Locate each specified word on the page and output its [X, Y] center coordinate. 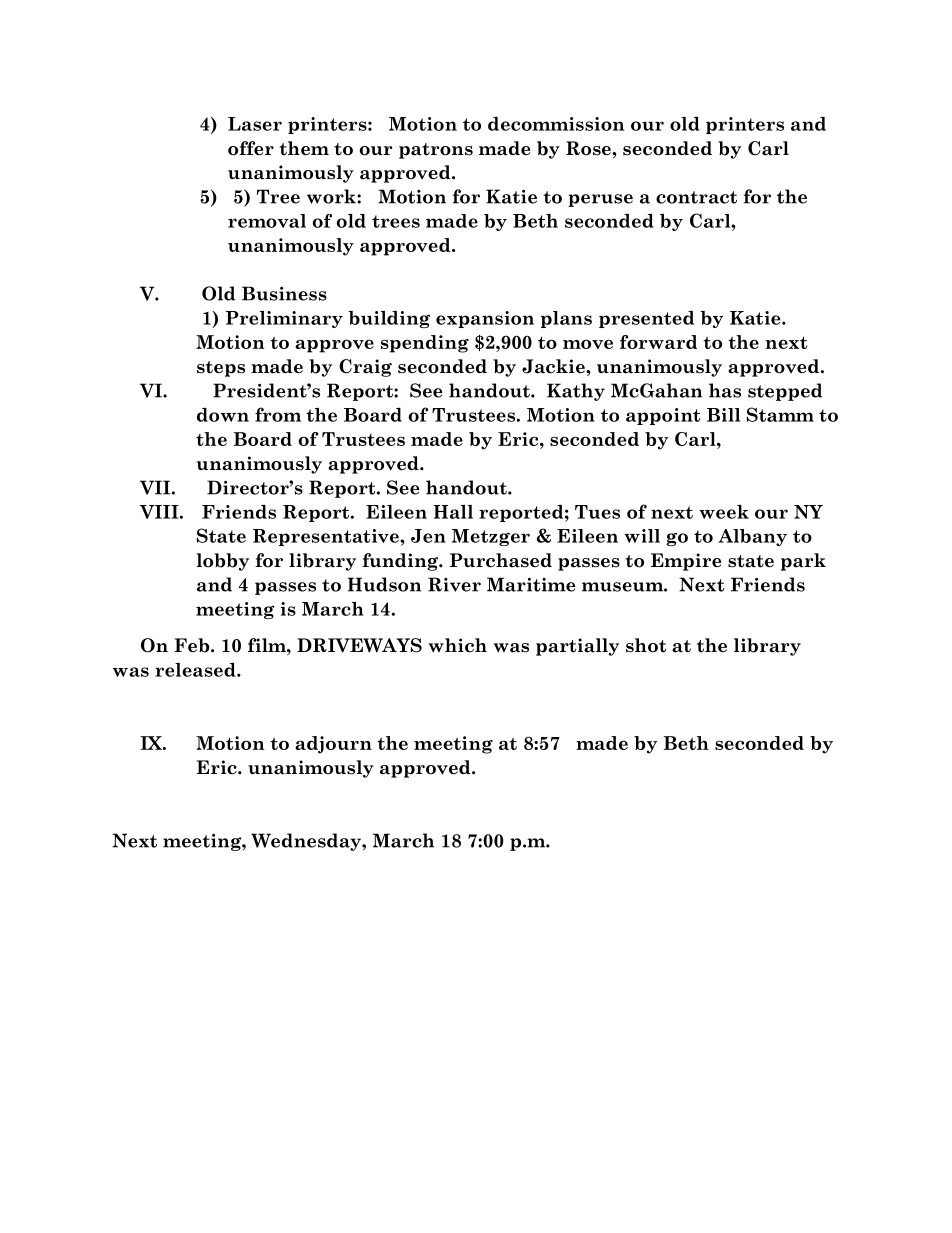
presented [646, 319]
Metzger [491, 537]
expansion [485, 319]
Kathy [576, 392]
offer [251, 148]
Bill [723, 415]
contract [696, 197]
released [196, 670]
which [458, 645]
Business [284, 293]
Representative [327, 537]
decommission [556, 124]
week [724, 512]
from [278, 414]
